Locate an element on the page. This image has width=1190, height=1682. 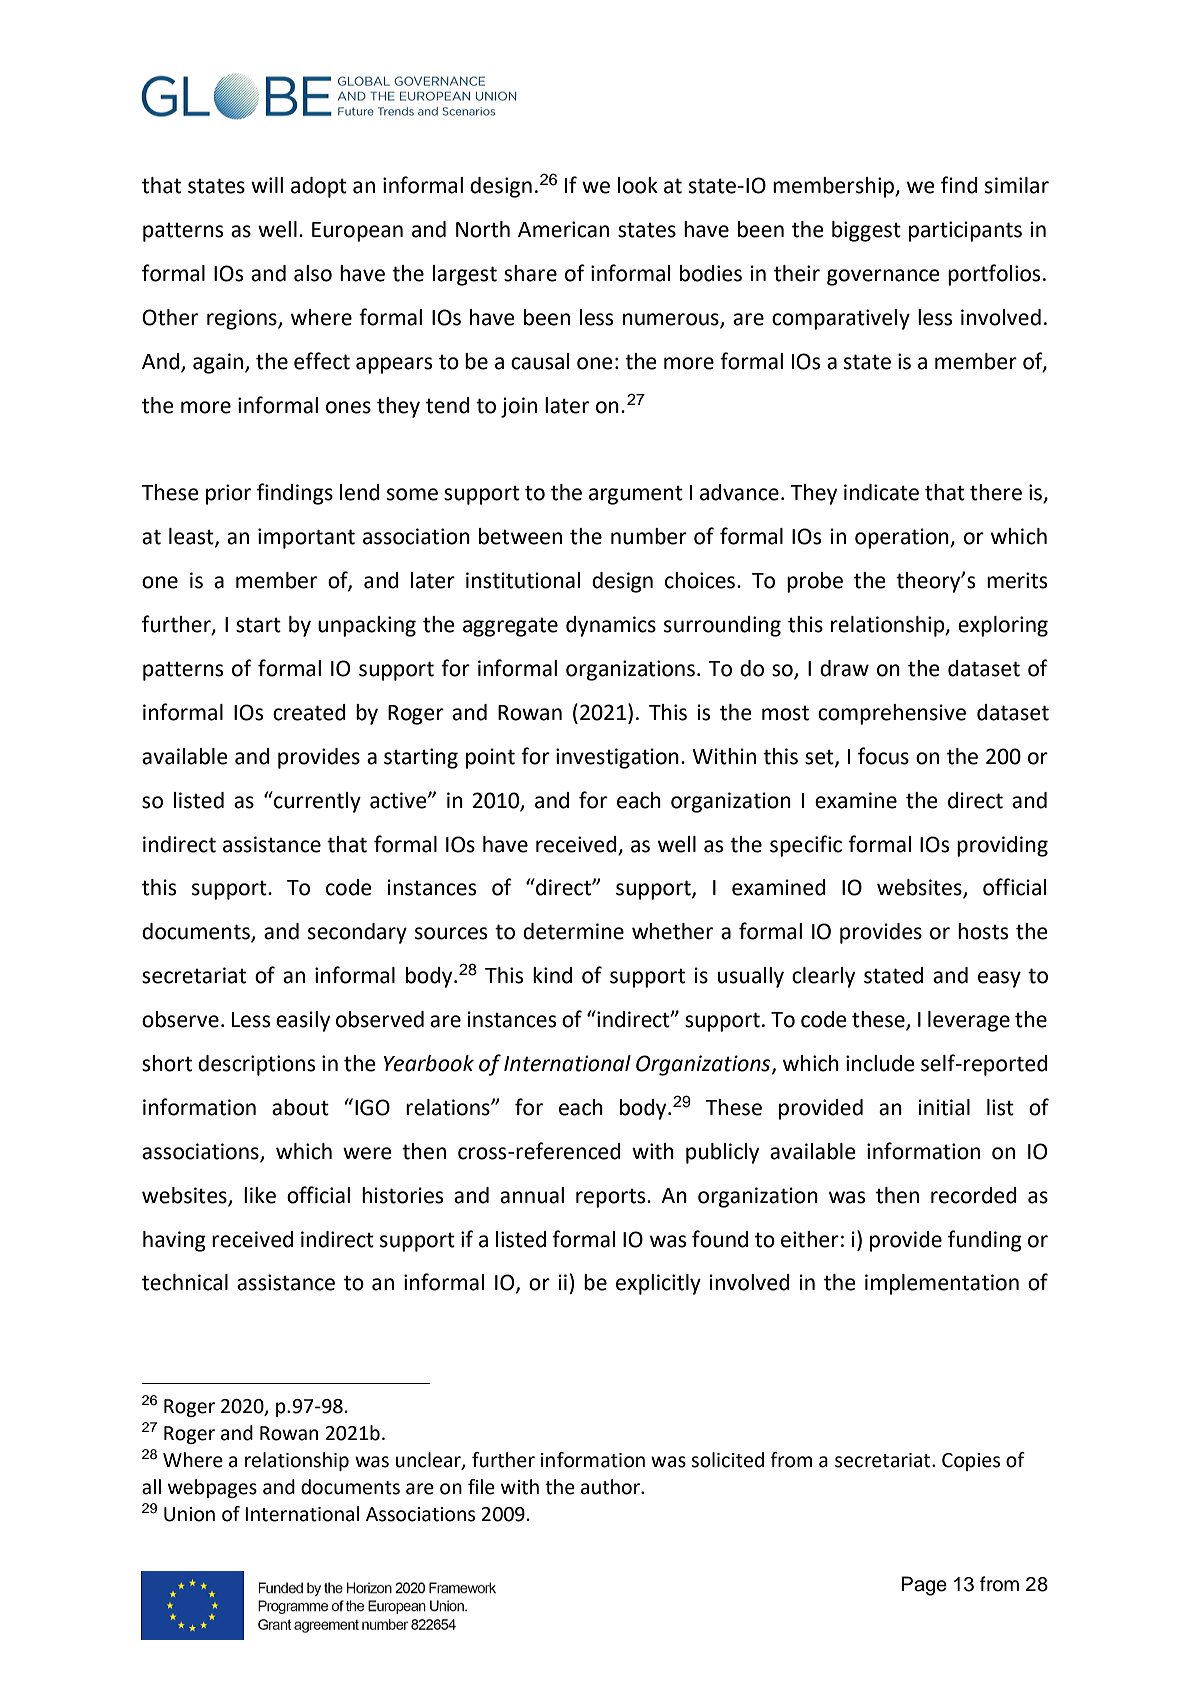
providing is located at coordinates (1002, 846).
